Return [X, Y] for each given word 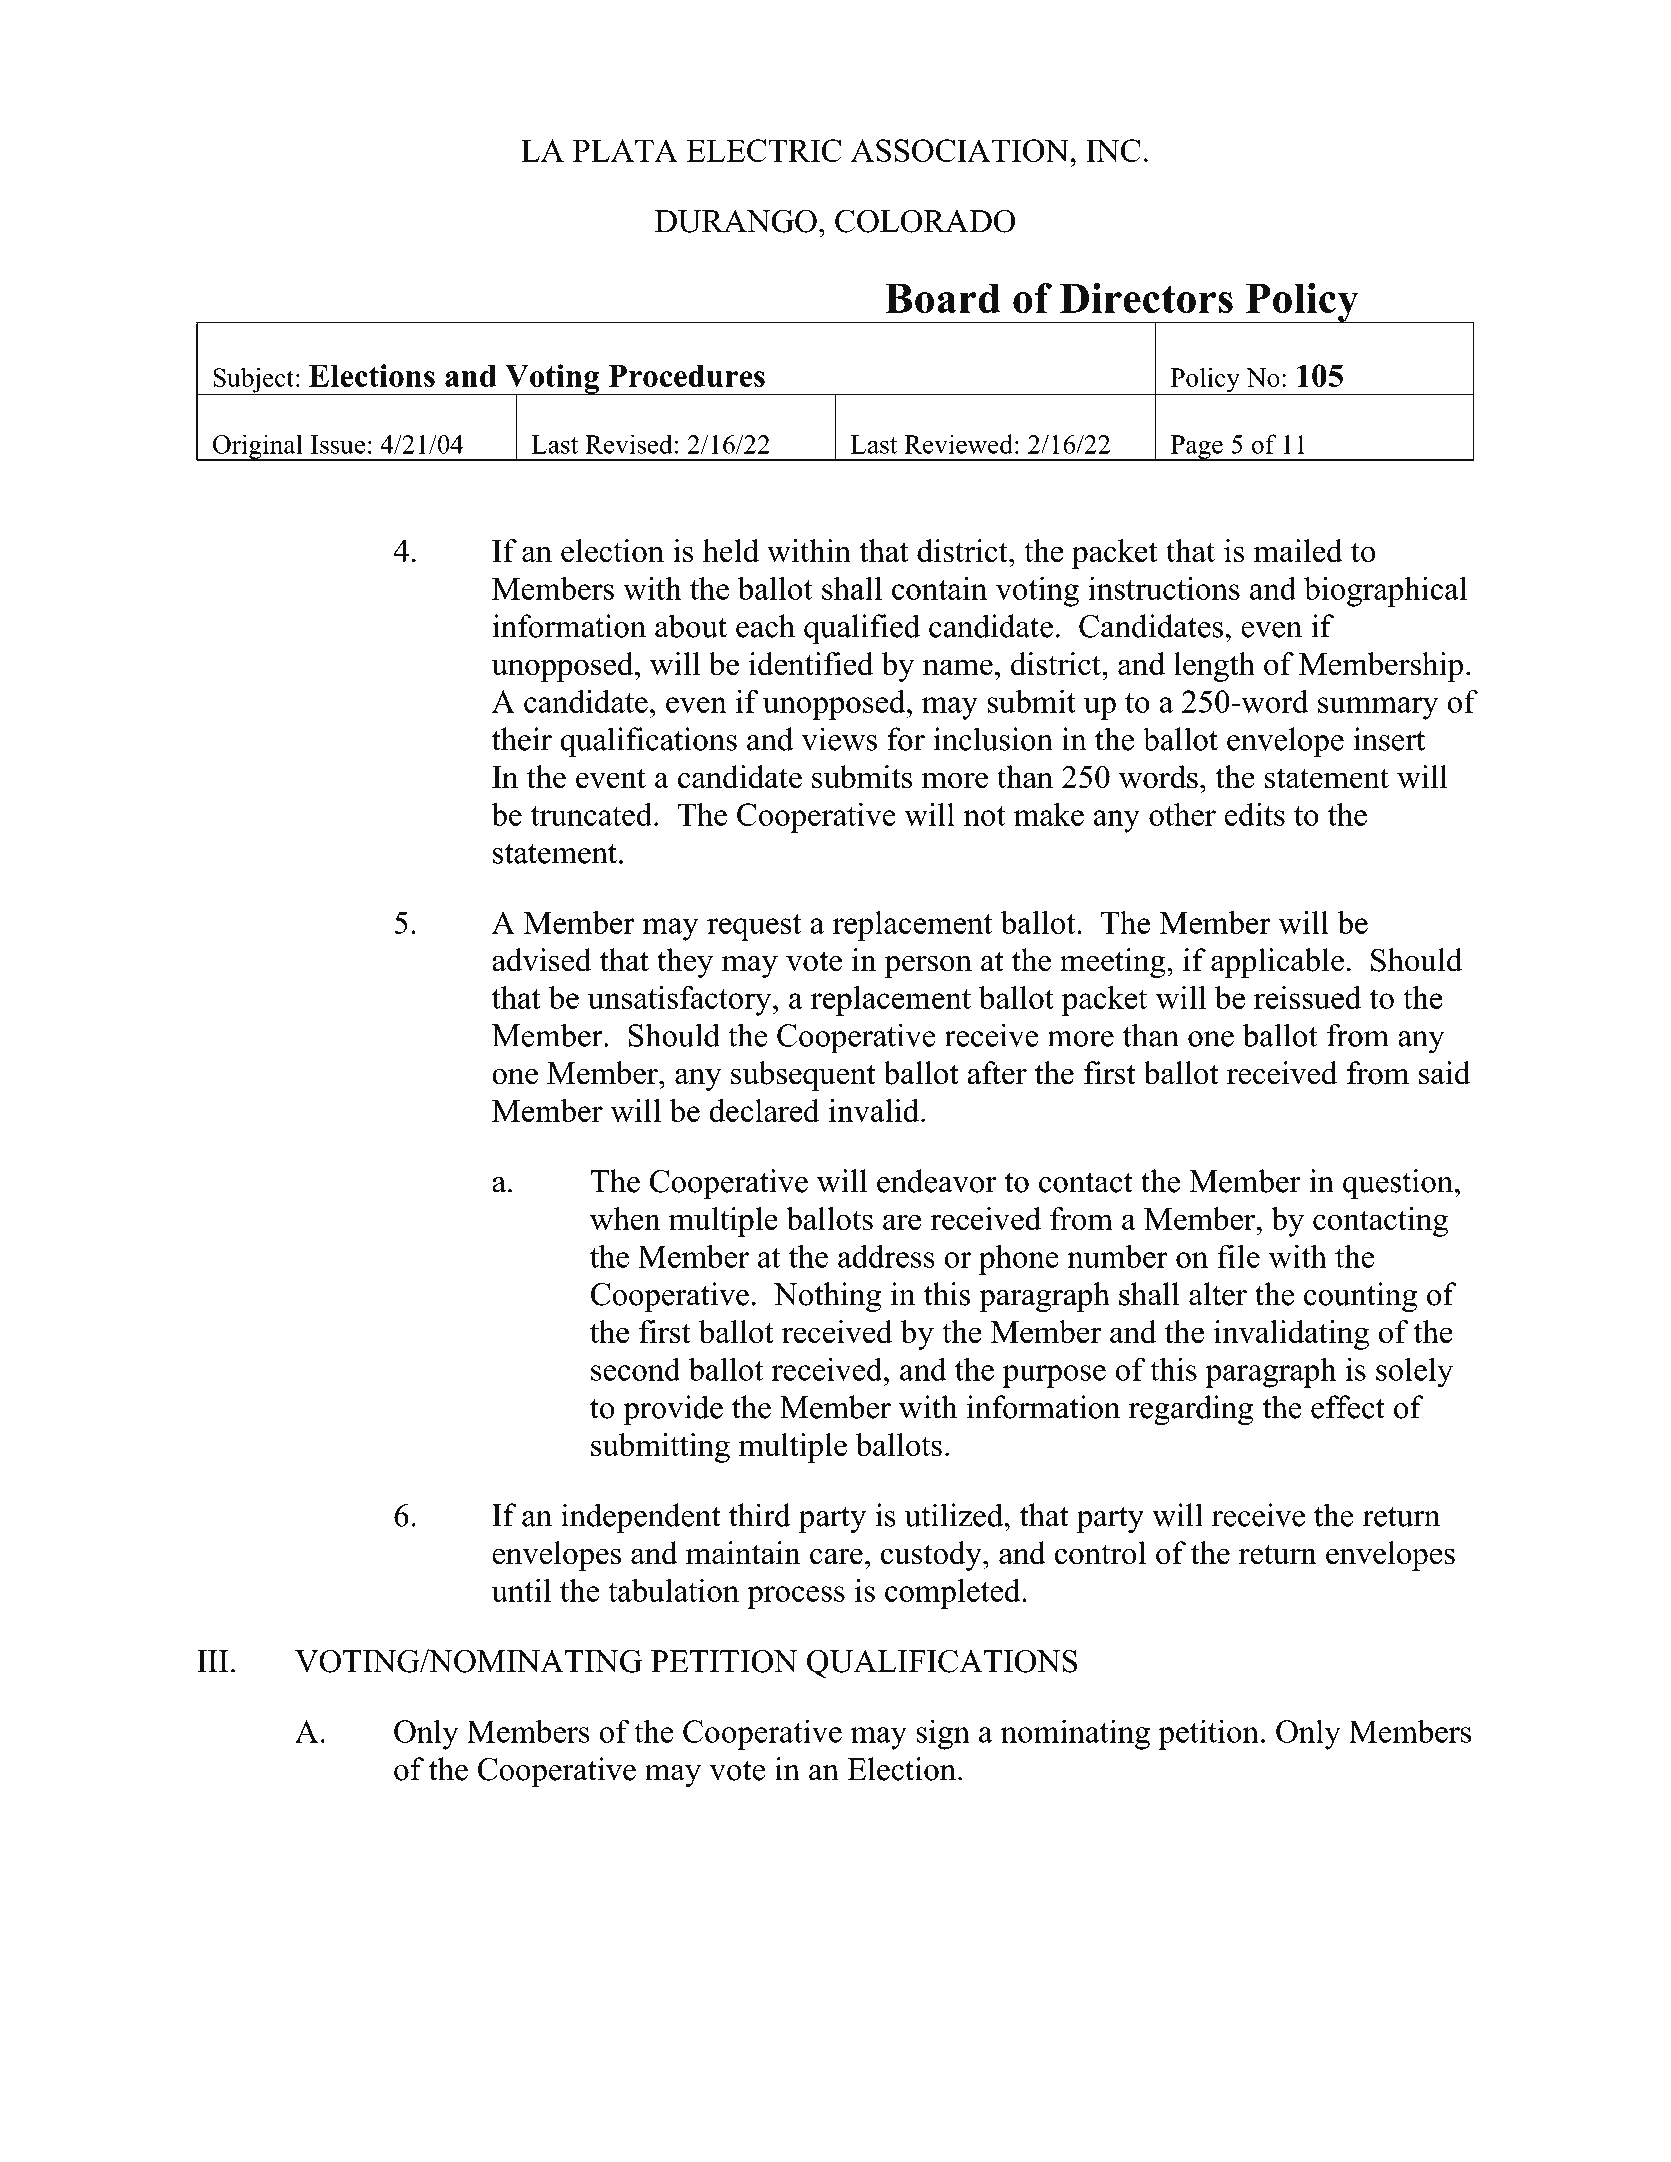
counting [1360, 1297]
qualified [862, 629]
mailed [1298, 551]
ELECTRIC [764, 150]
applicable [1277, 963]
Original [257, 447]
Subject [253, 381]
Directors [1146, 298]
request [754, 927]
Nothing [827, 1297]
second [636, 1369]
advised [542, 960]
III [212, 1661]
